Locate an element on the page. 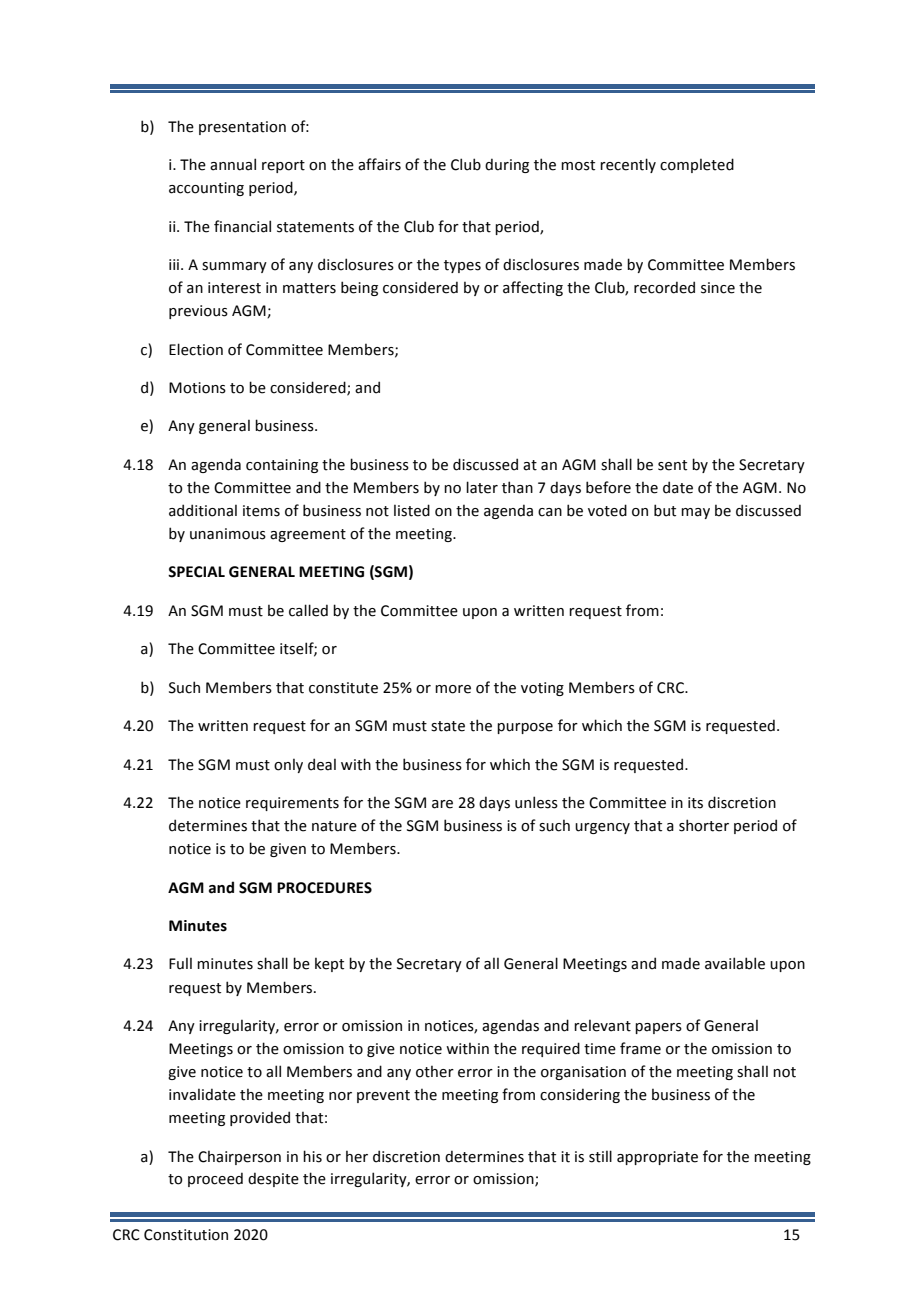 The width and height of the image is (924, 1308). papers is located at coordinates (658, 1028).
